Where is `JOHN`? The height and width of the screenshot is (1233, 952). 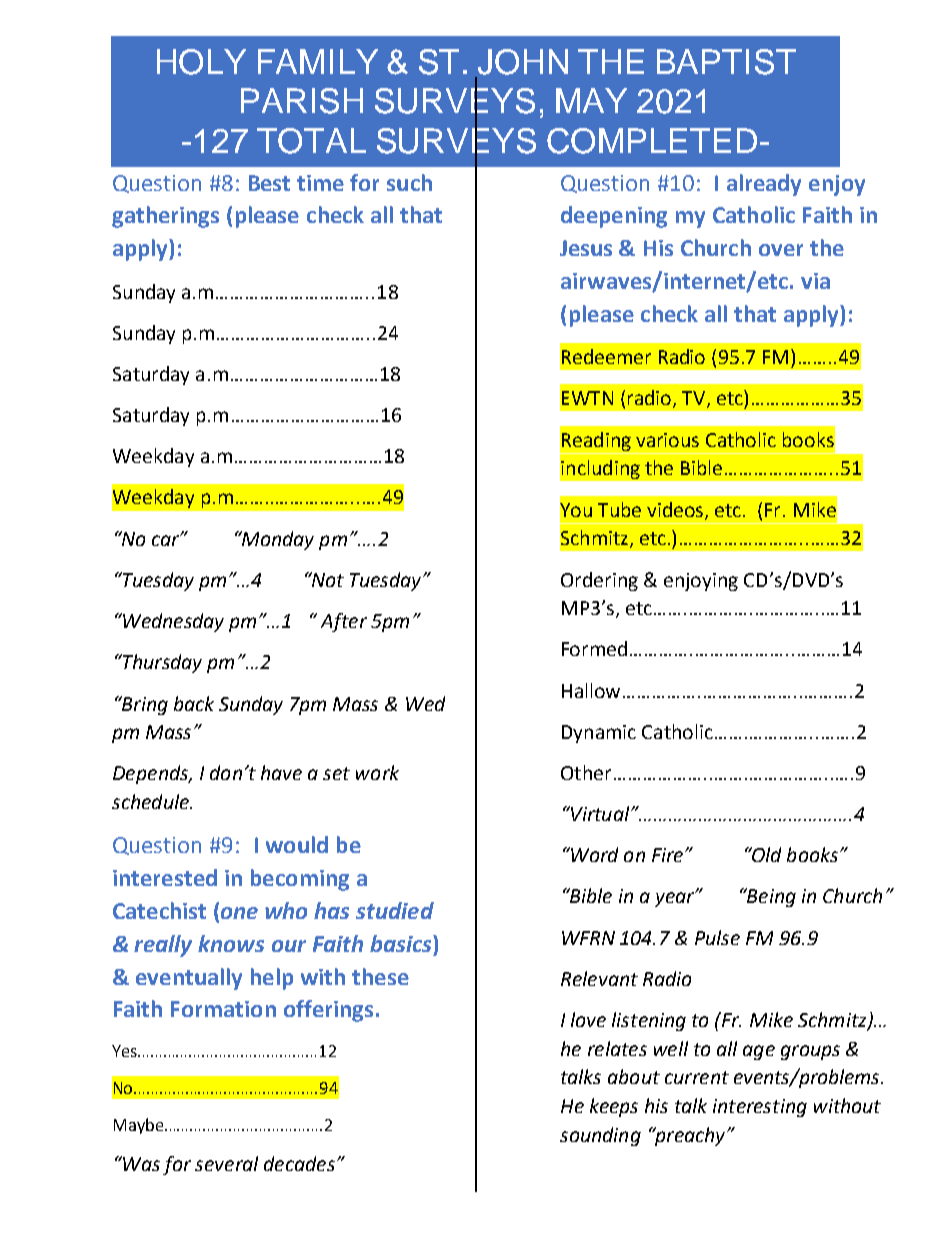
JOHN is located at coordinates (523, 62).
